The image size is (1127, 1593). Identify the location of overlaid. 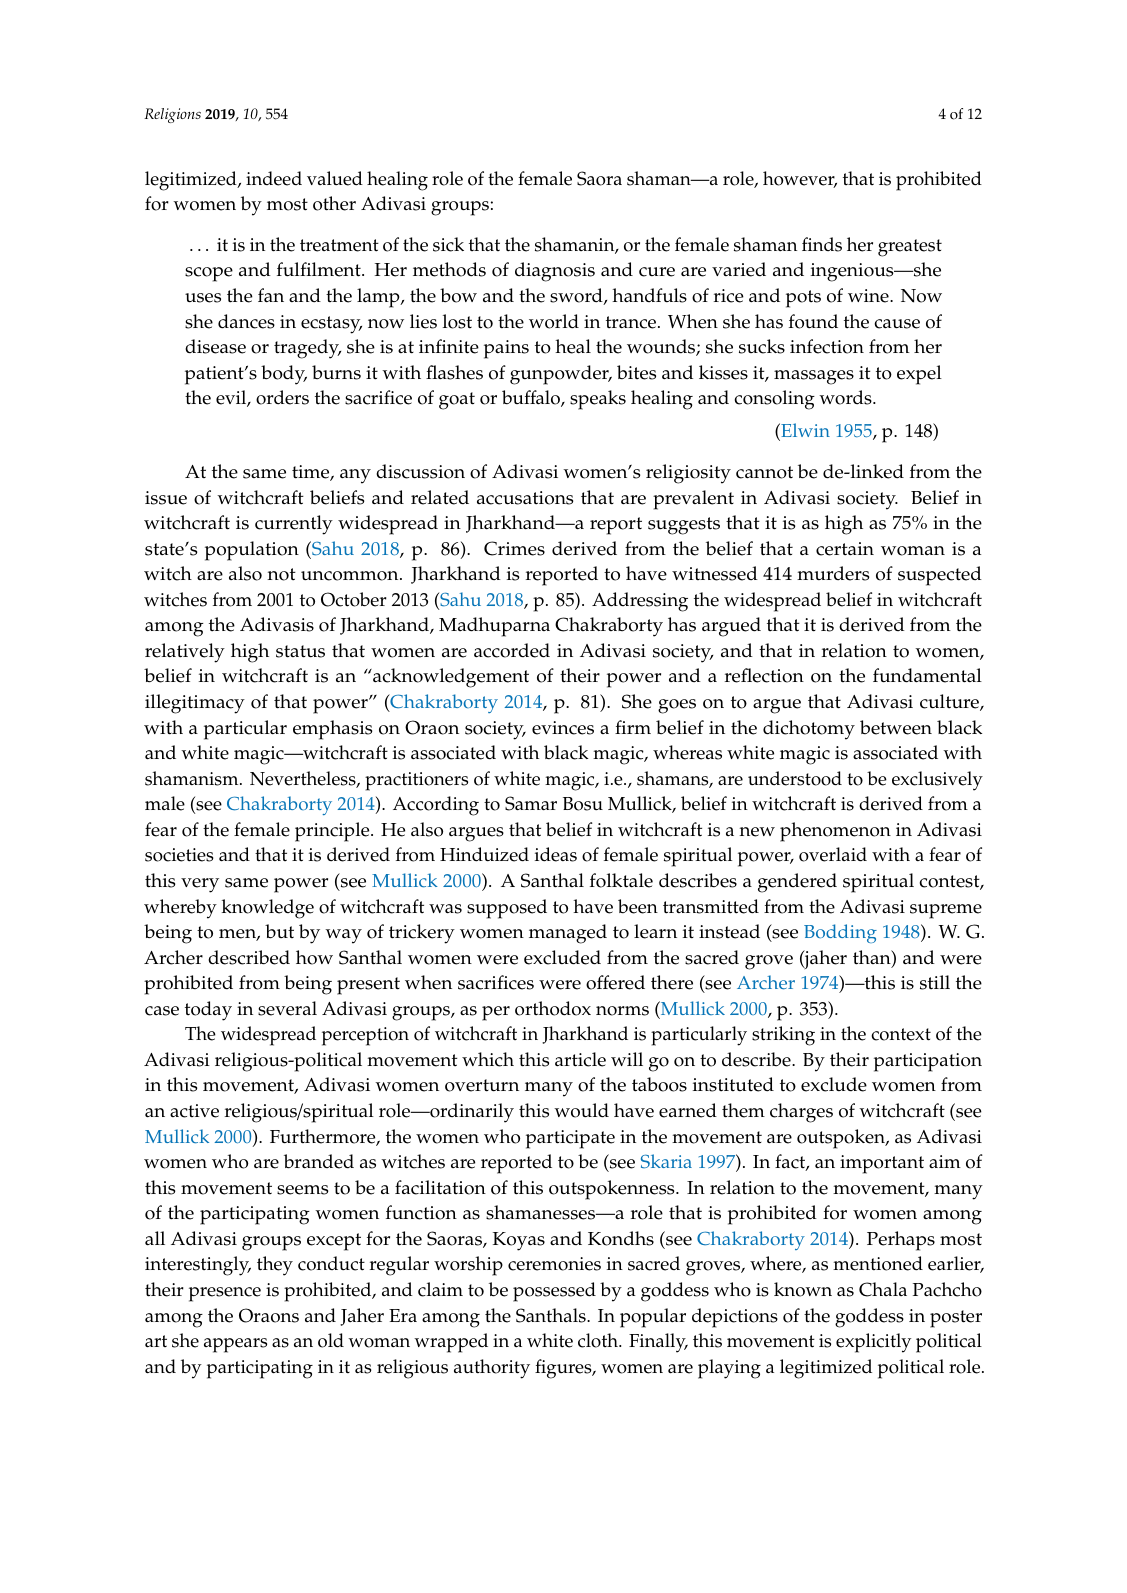
(833, 854).
